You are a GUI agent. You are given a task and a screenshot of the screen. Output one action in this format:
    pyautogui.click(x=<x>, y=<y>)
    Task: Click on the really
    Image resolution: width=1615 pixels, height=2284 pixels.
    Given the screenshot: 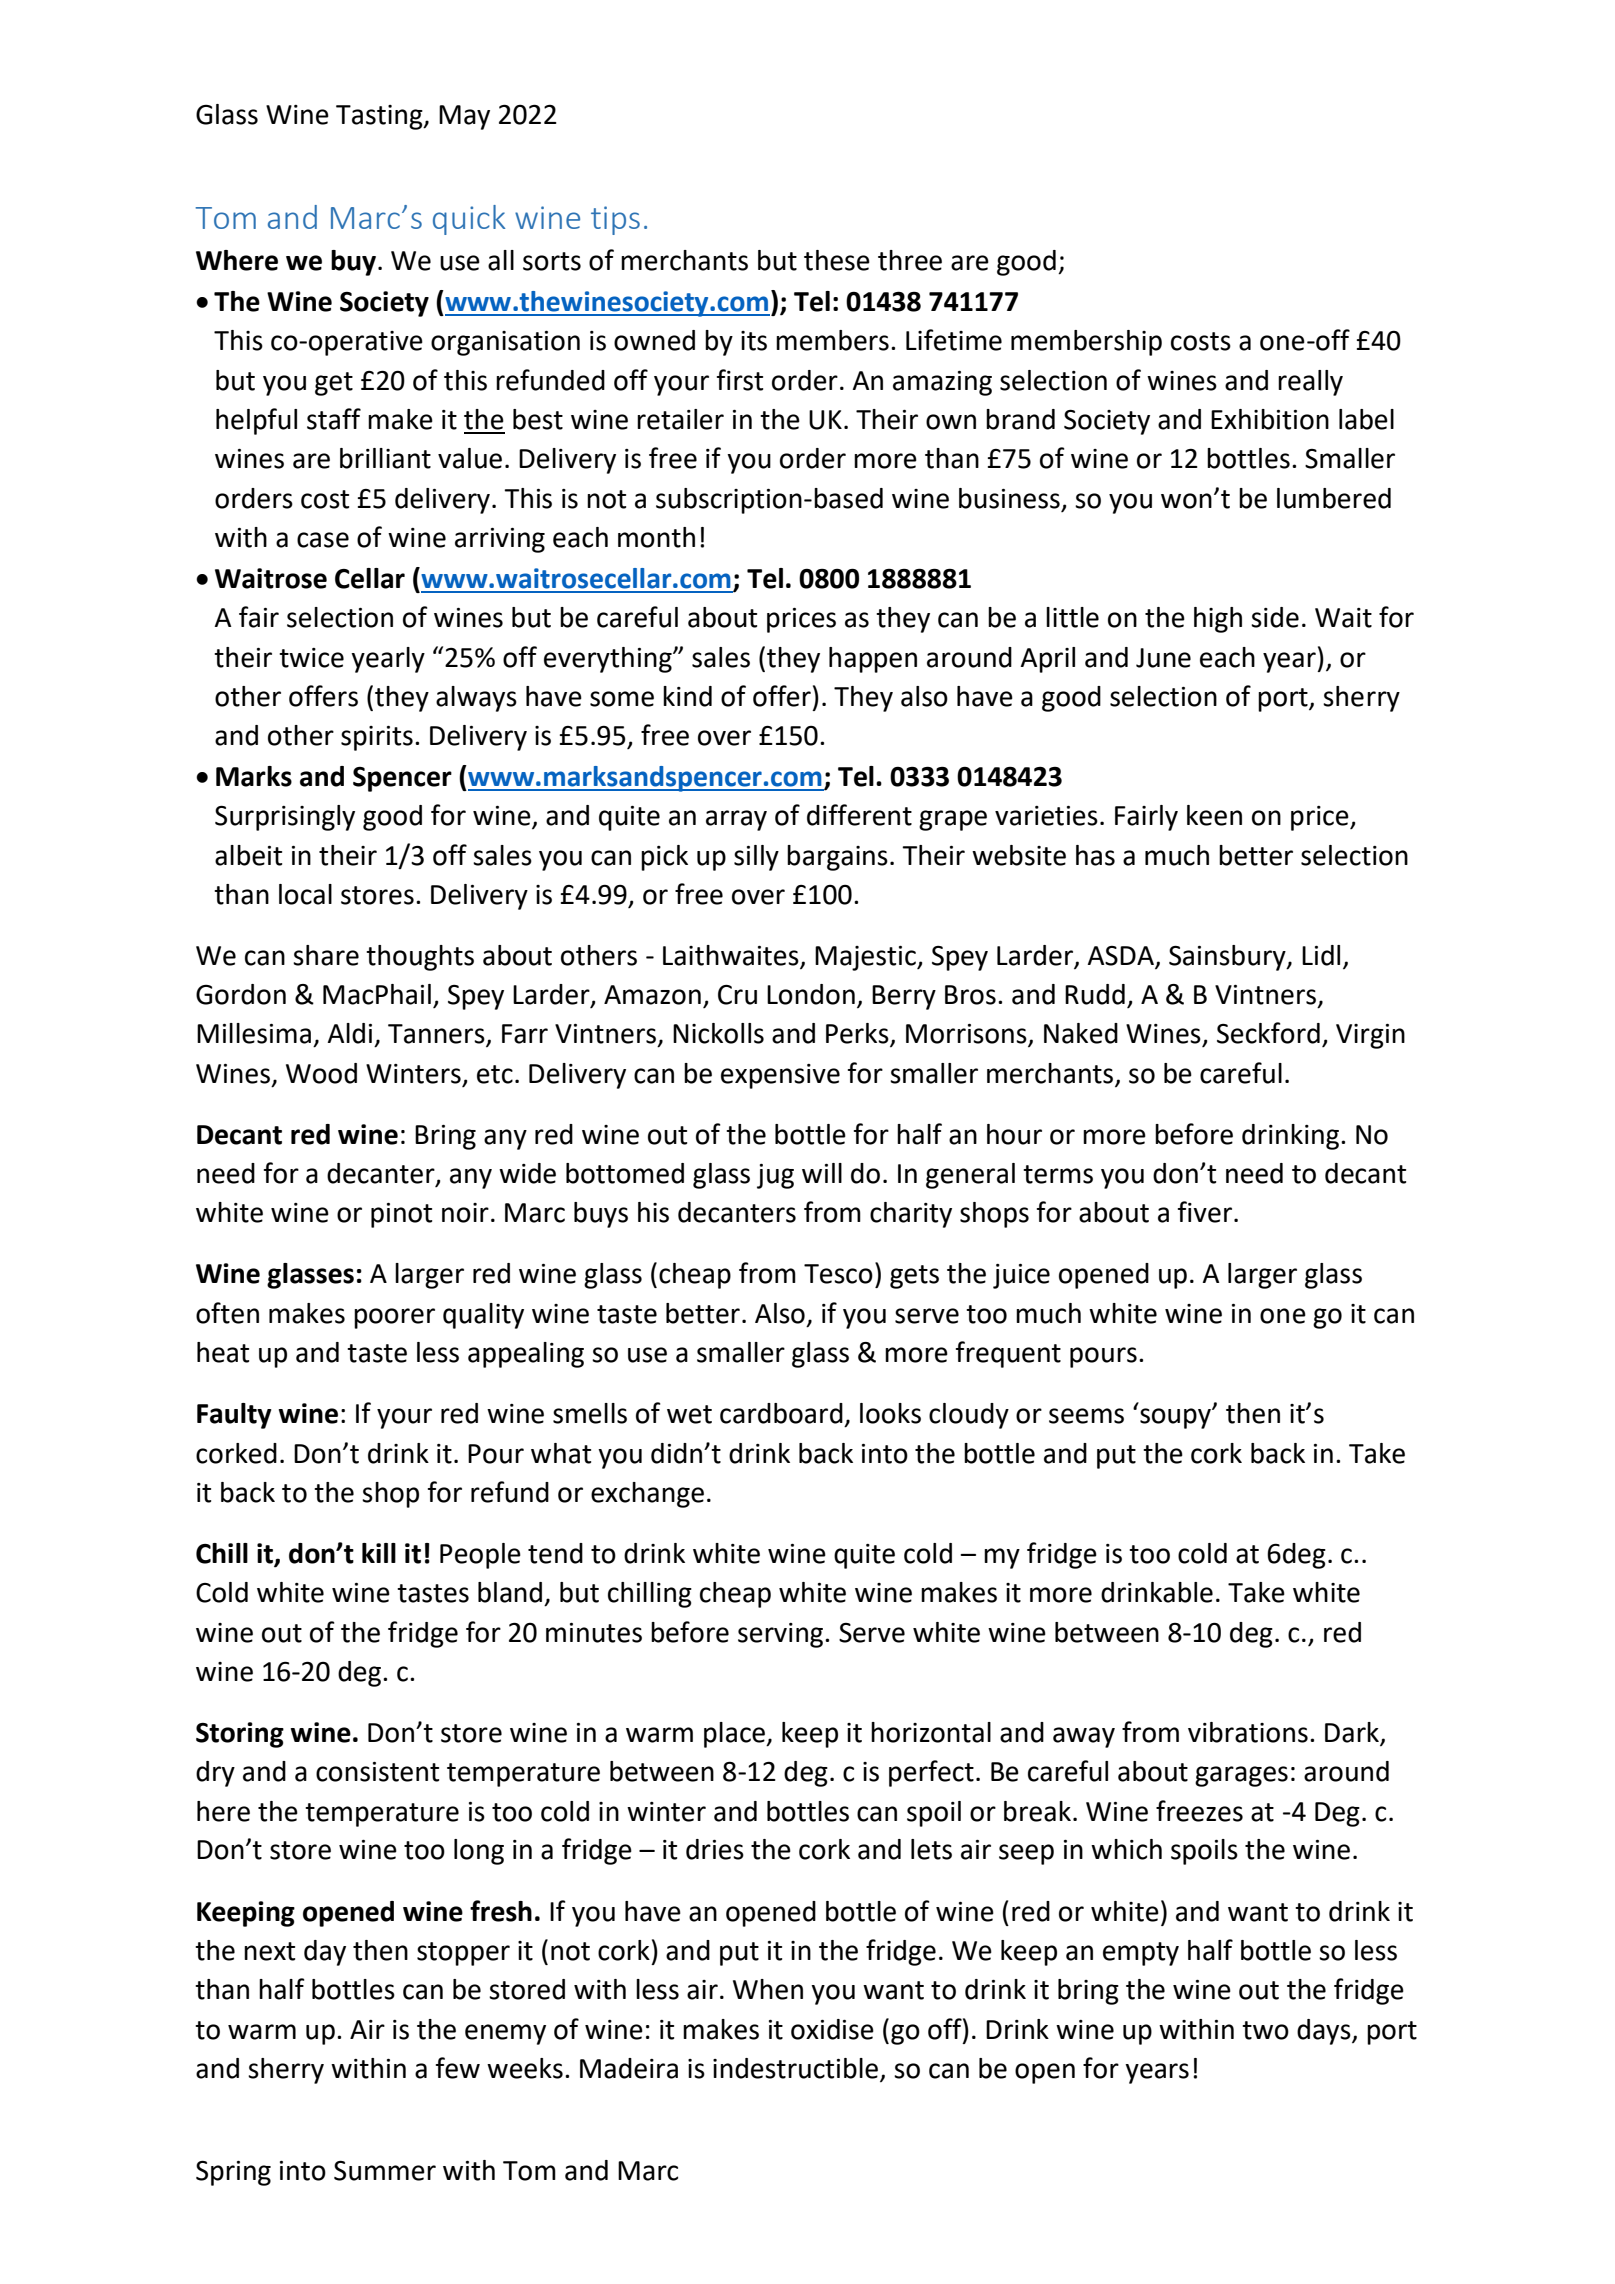 What is the action you would take?
    pyautogui.click(x=1310, y=383)
